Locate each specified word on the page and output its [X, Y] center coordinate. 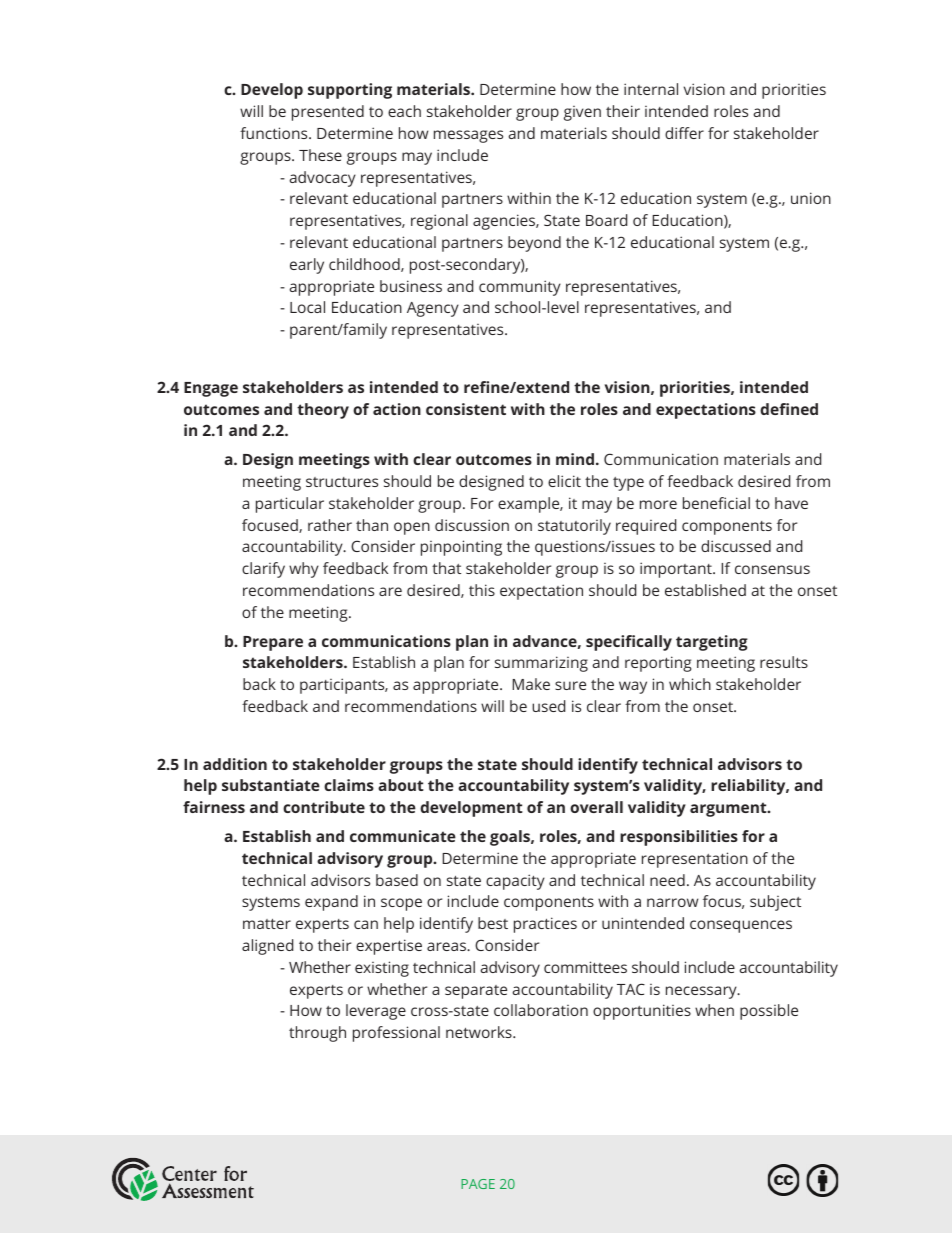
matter [267, 924]
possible [769, 1012]
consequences [741, 926]
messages [468, 136]
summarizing [541, 664]
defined [789, 409]
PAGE [478, 1184]
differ [684, 133]
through [317, 1034]
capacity [515, 882]
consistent [466, 409]
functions [275, 133]
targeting [712, 643]
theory [323, 411]
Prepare [273, 643]
